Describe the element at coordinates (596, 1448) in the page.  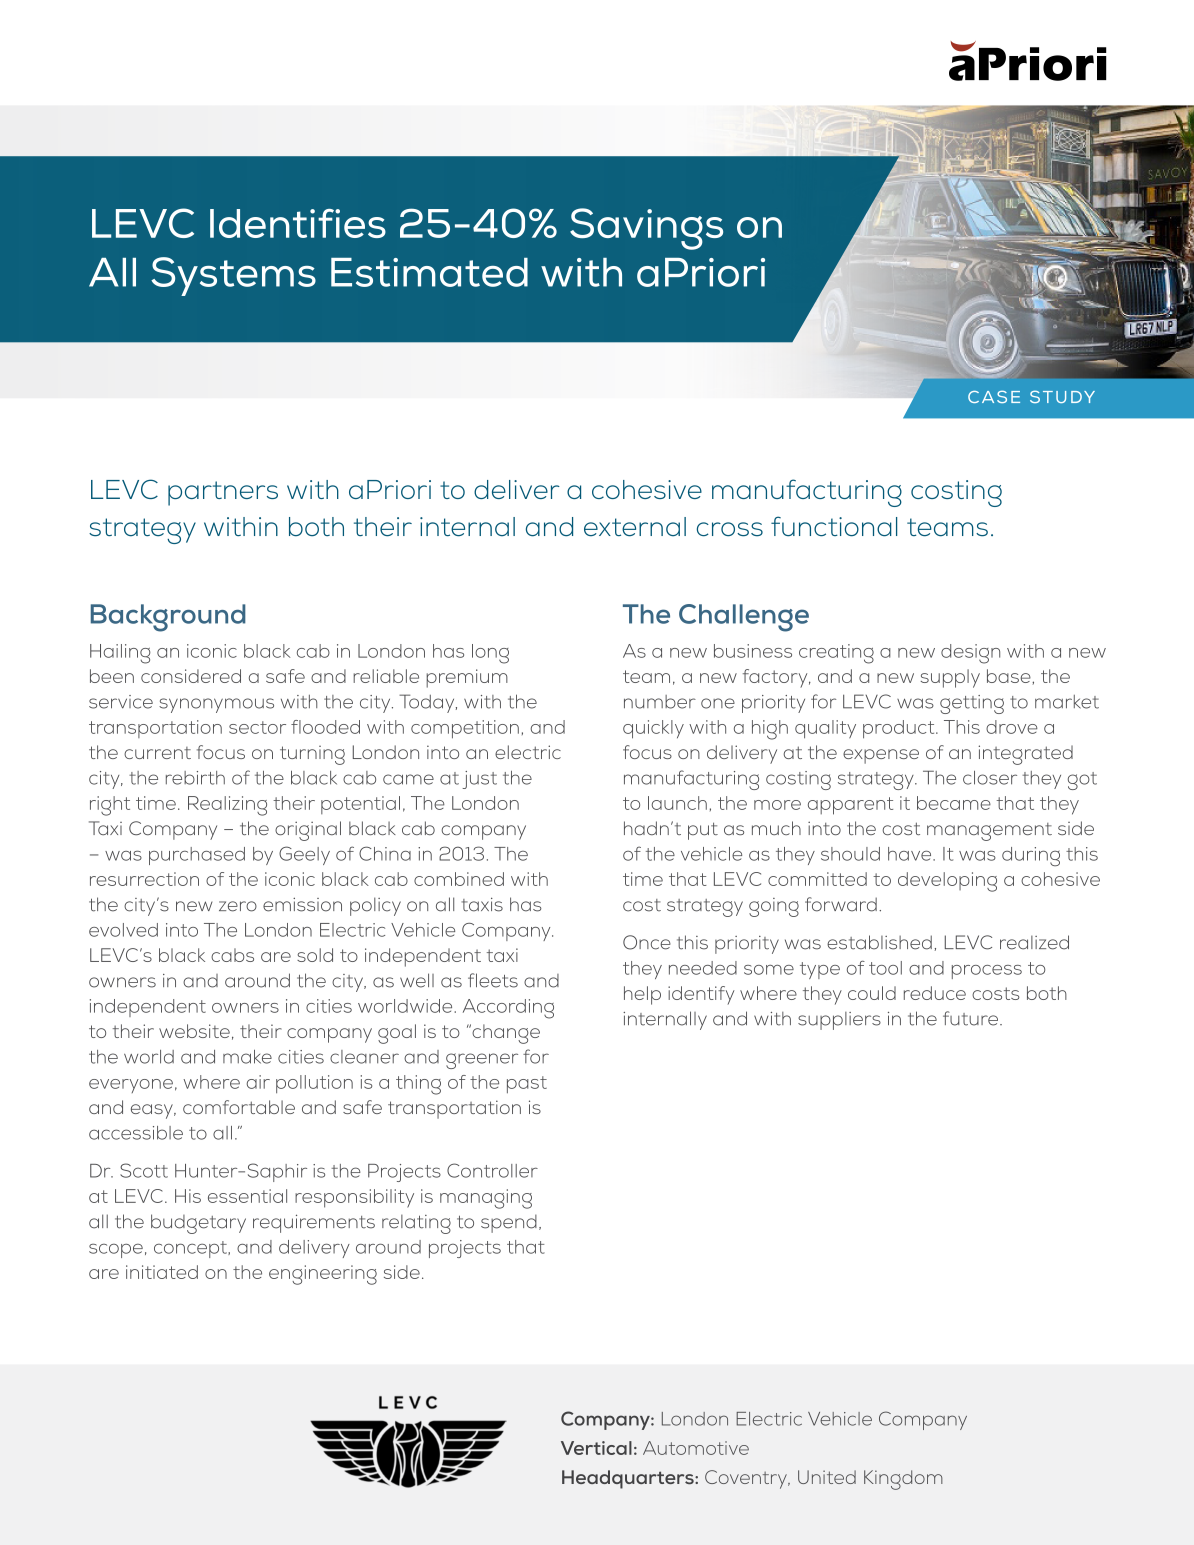
I see `Vertical` at that location.
